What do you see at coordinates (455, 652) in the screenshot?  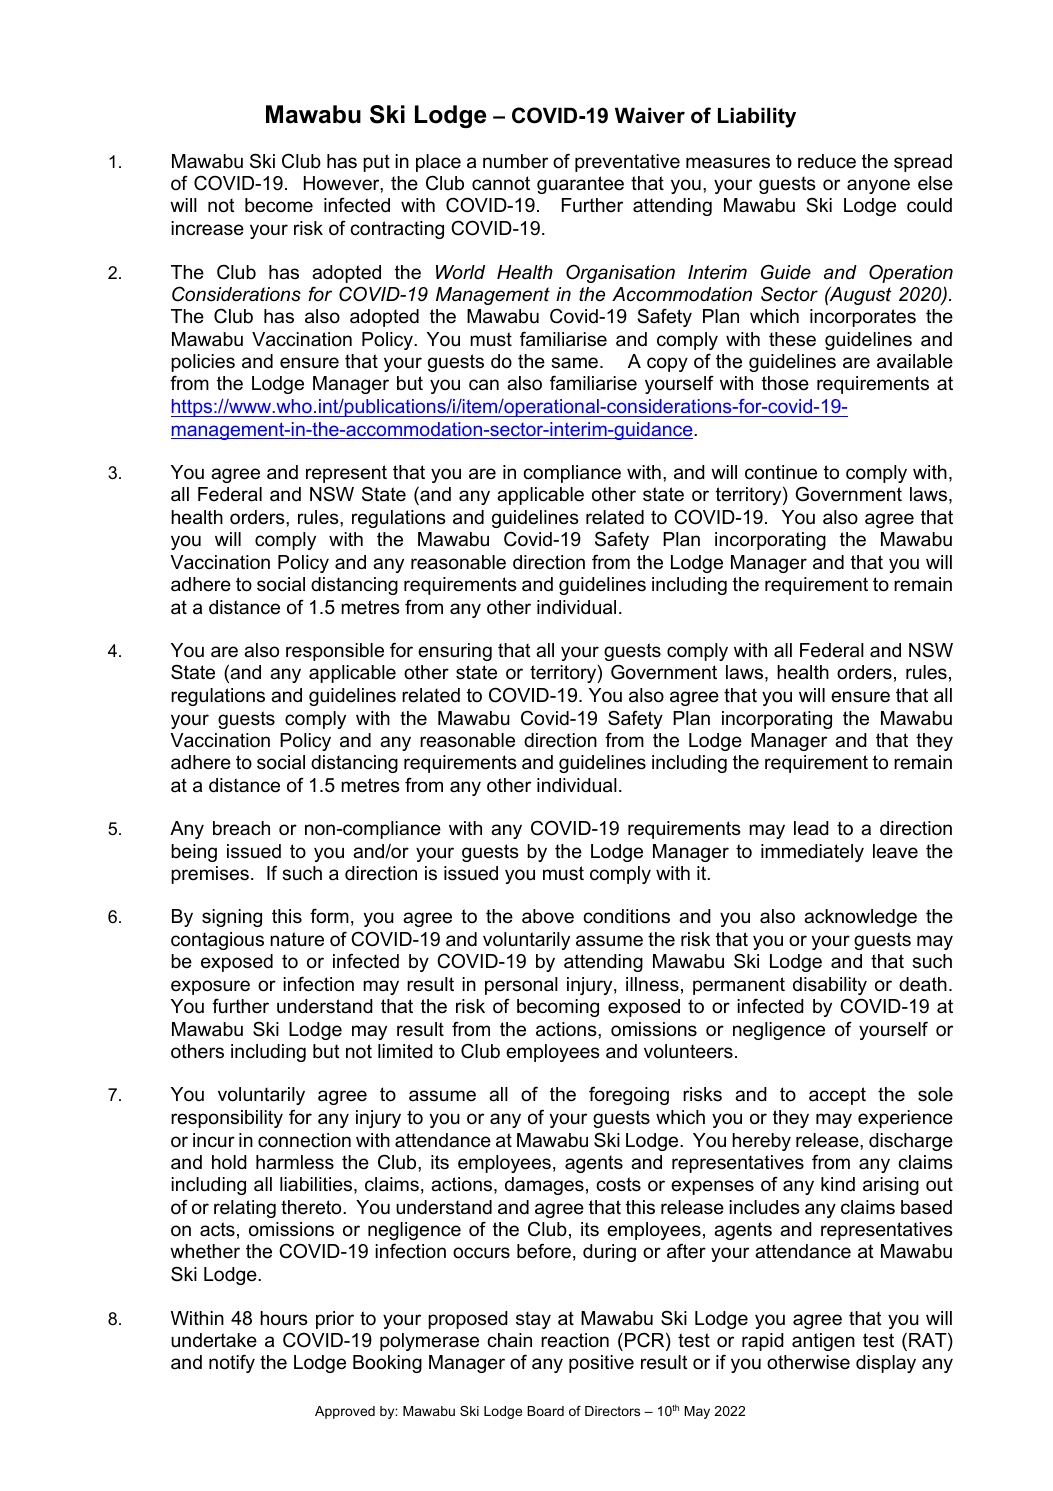 I see `ensuring` at bounding box center [455, 652].
